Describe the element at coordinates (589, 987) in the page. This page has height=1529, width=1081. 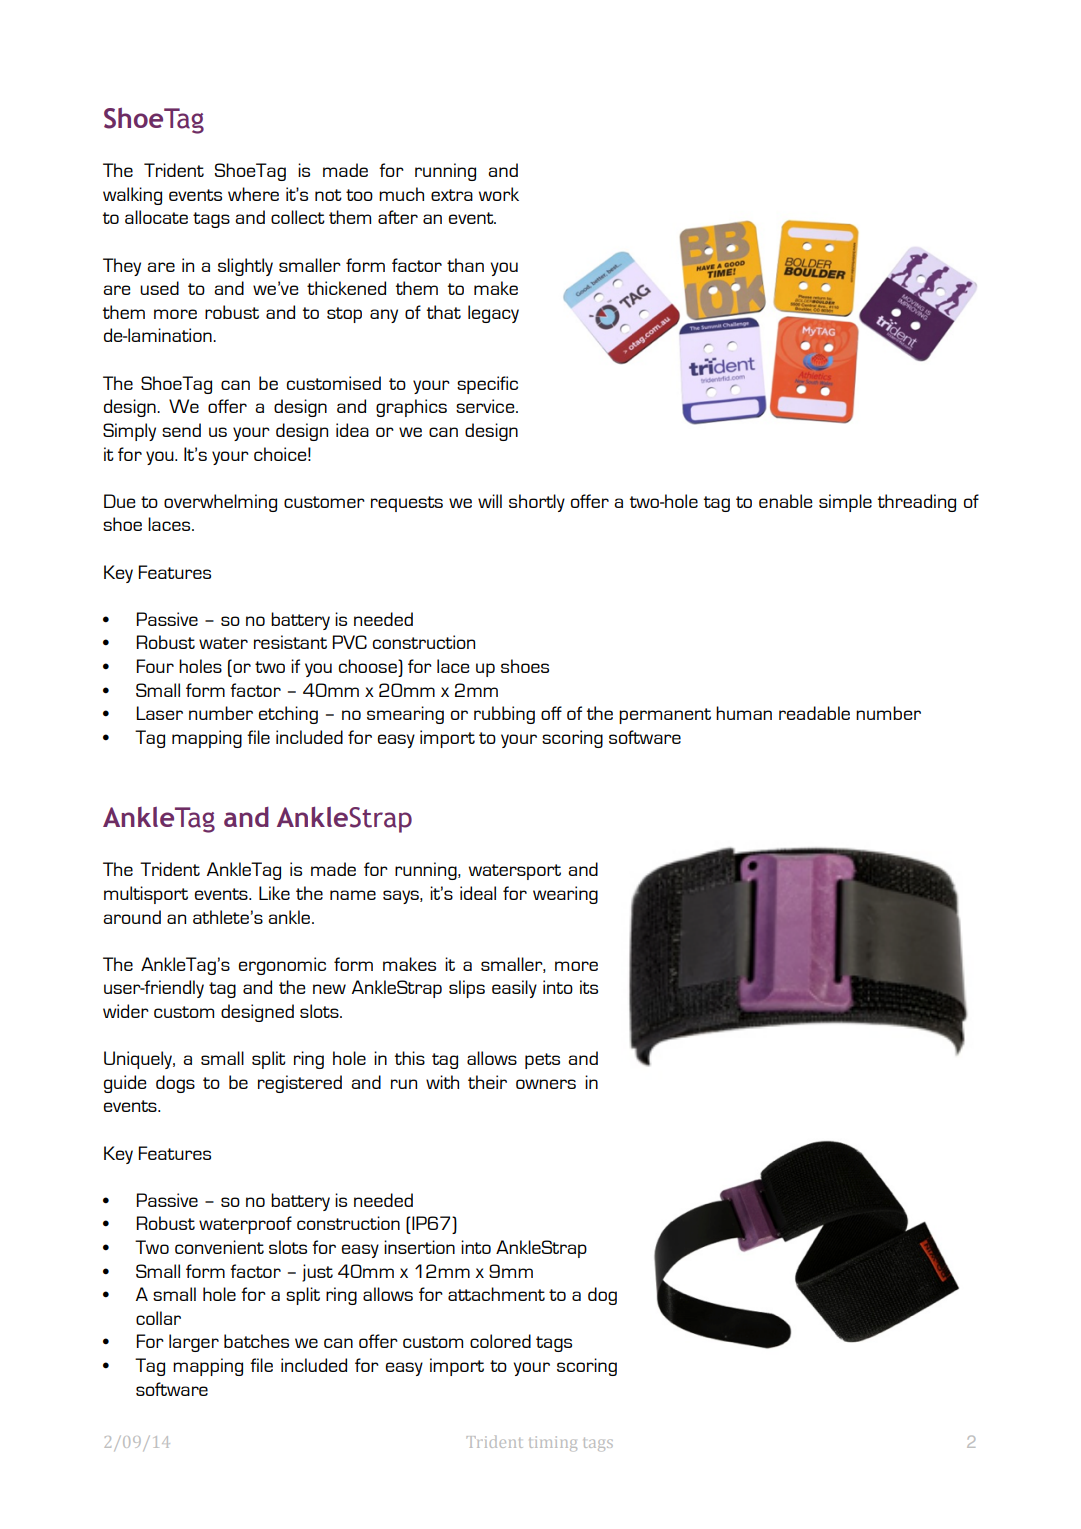
I see `its` at that location.
